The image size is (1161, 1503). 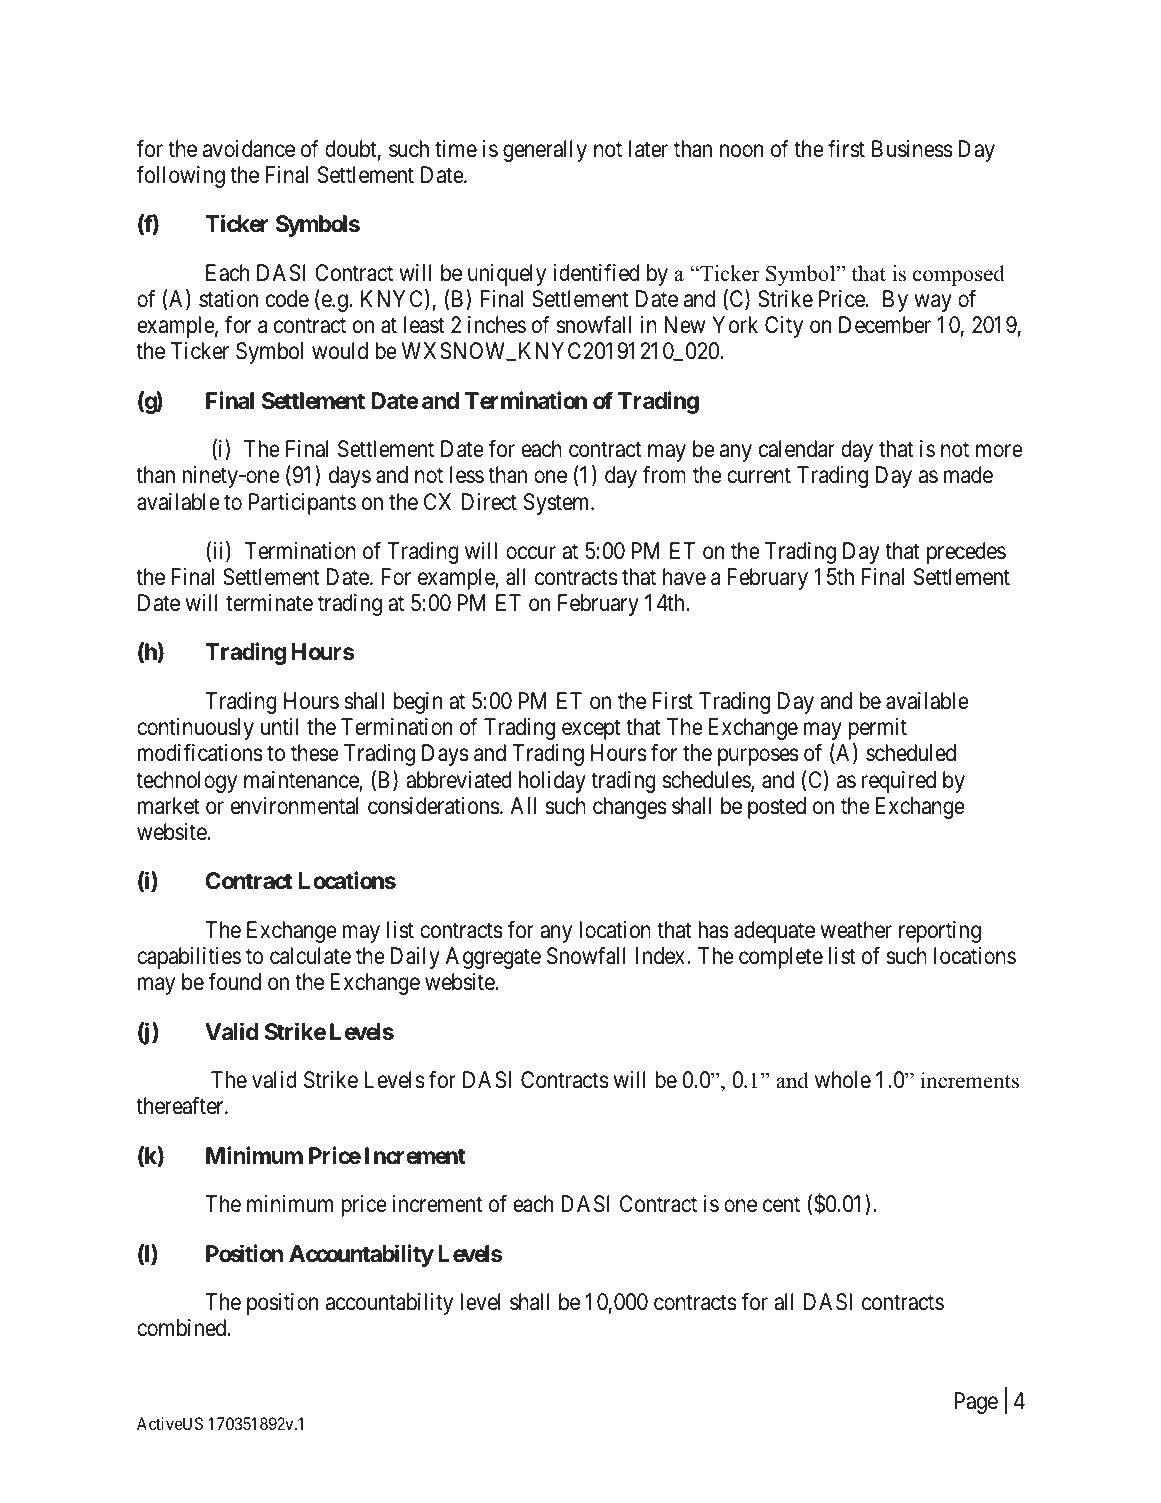 I want to click on avoidance, so click(x=249, y=149).
